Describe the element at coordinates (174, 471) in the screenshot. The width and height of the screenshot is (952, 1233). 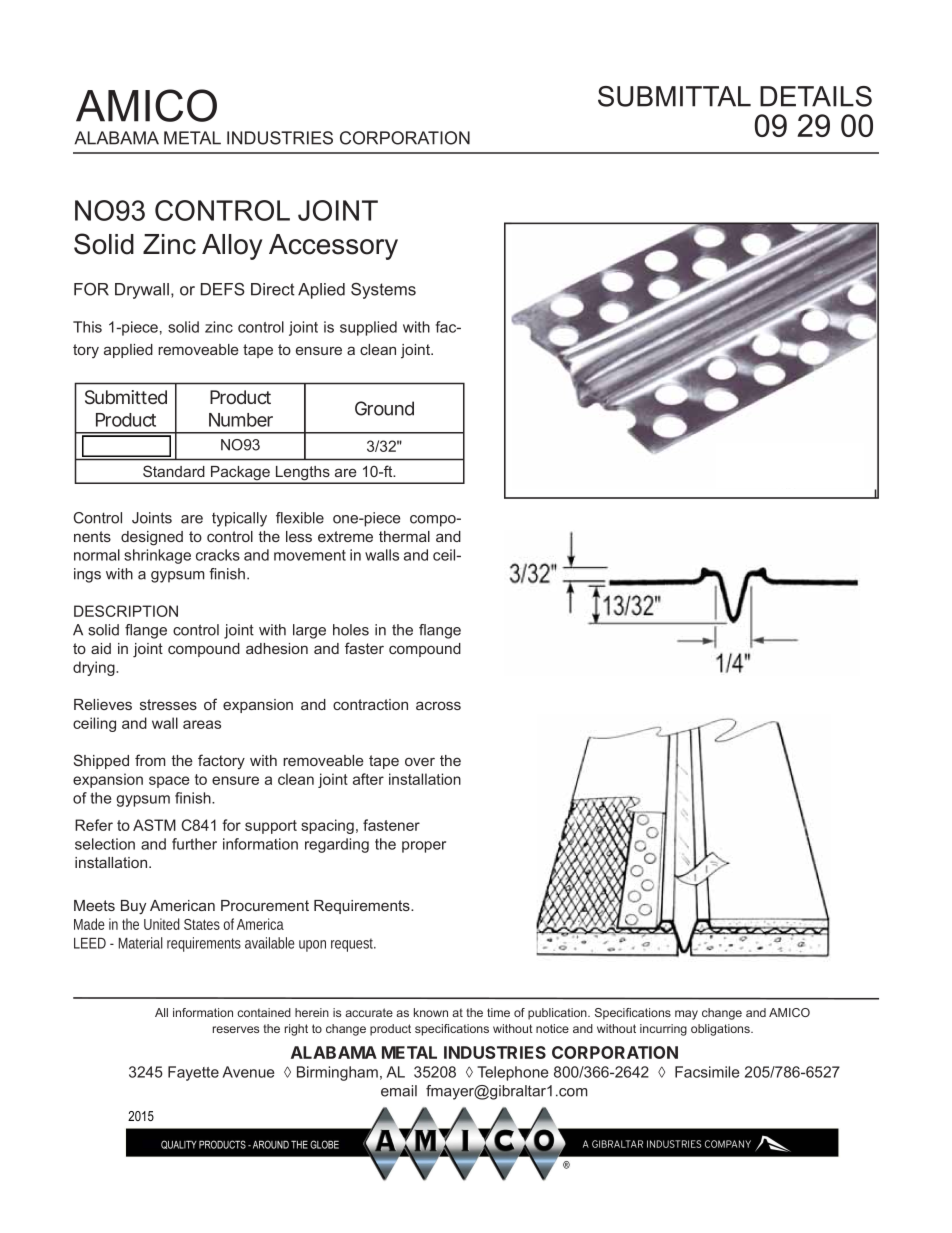
I see `Standard` at that location.
